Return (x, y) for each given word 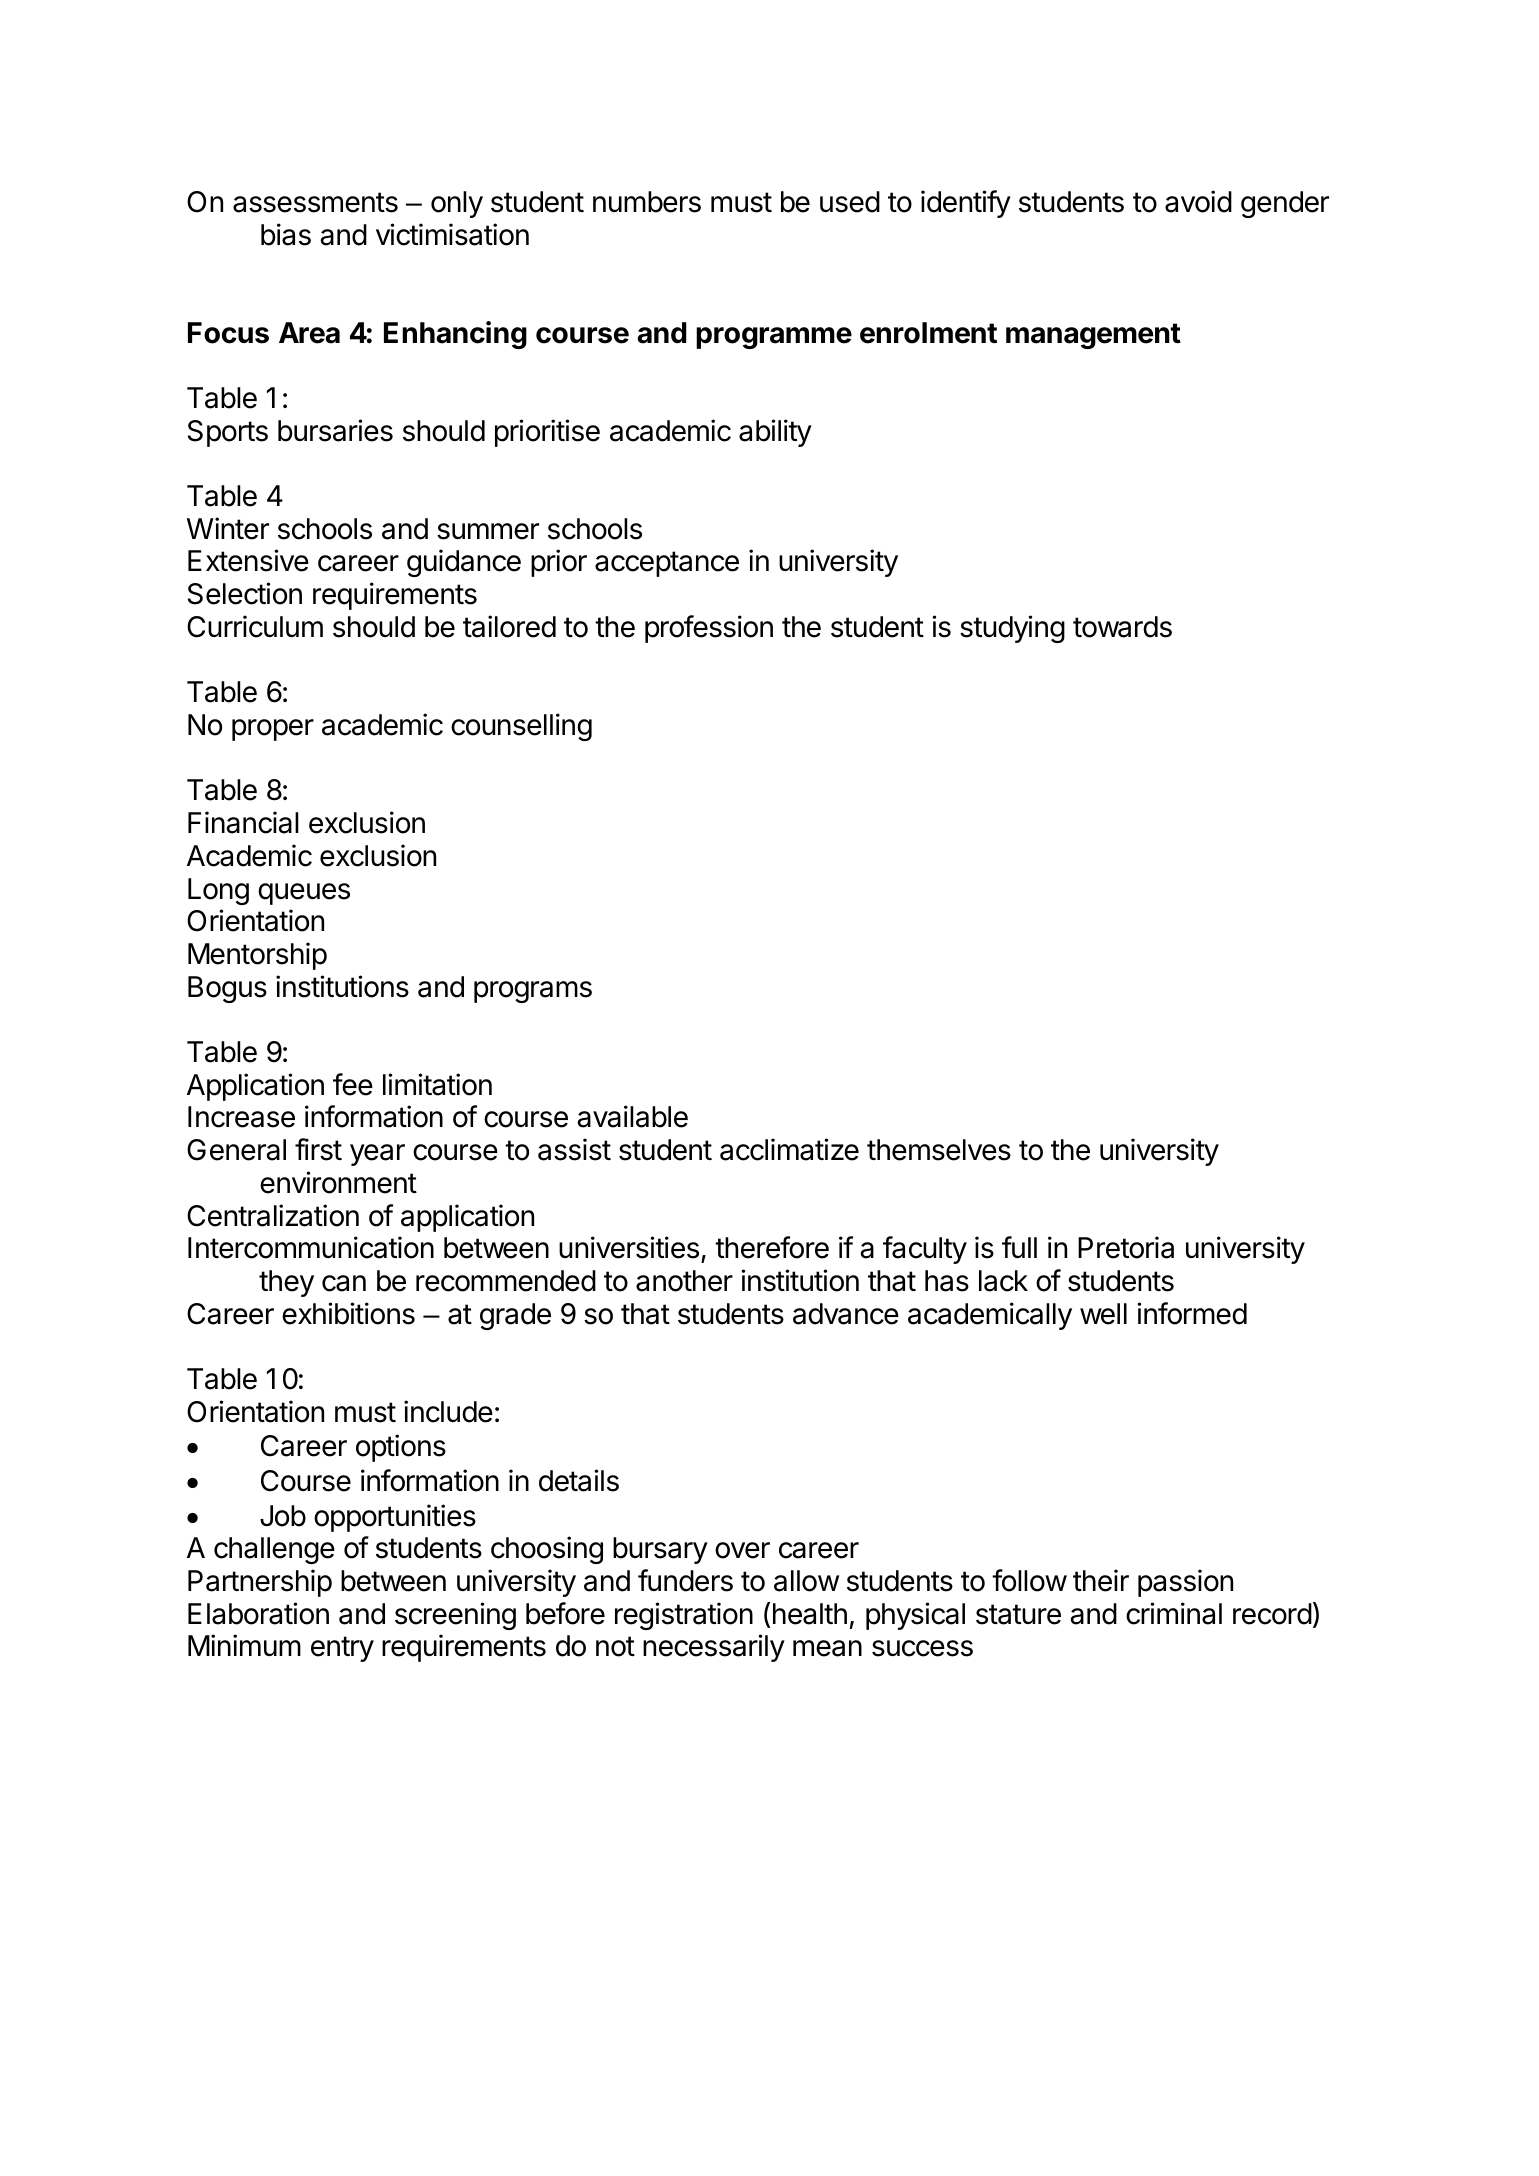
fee (353, 1084)
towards (1122, 627)
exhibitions (348, 1313)
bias (286, 234)
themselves (939, 1150)
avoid (1198, 201)
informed (1192, 1313)
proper (273, 730)
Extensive (248, 560)
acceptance (667, 564)
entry (342, 1649)
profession (709, 629)
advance (846, 1314)
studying (1012, 629)
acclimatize (789, 1149)
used (850, 202)
